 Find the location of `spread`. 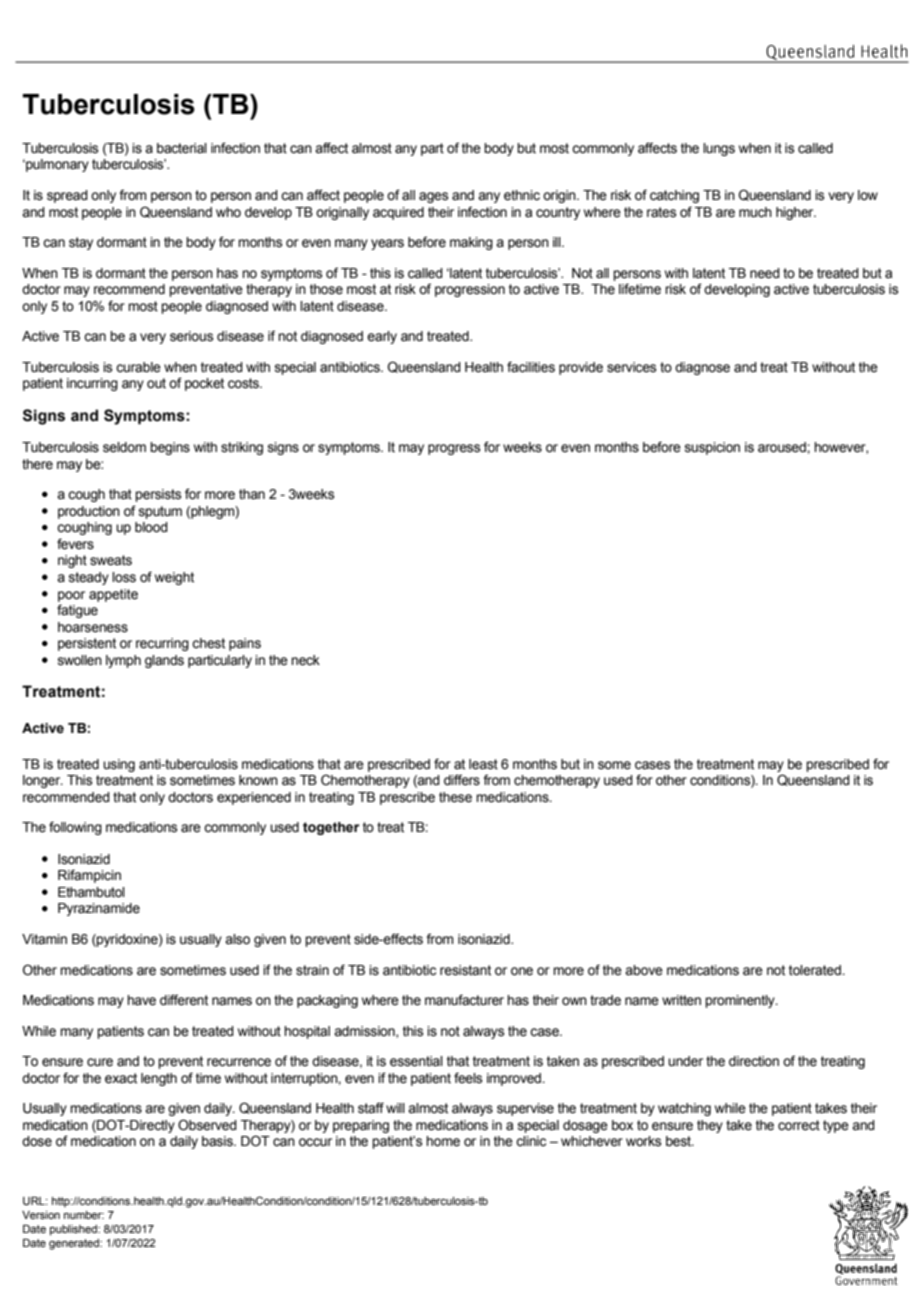

spread is located at coordinates (67, 196).
